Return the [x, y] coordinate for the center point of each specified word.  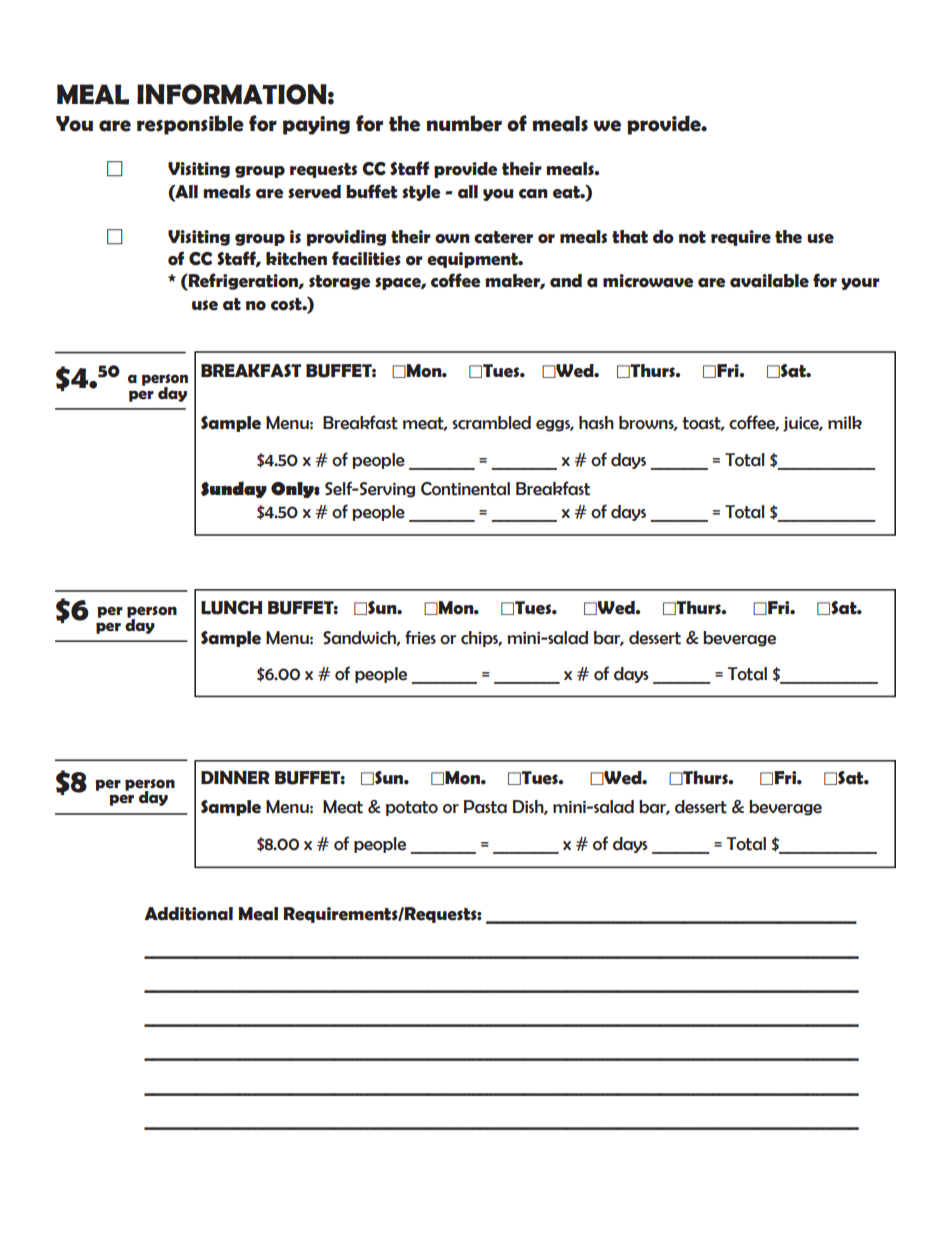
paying [316, 125]
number [464, 123]
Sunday [234, 489]
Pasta [485, 807]
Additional [188, 914]
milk [845, 422]
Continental [465, 489]
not [692, 237]
